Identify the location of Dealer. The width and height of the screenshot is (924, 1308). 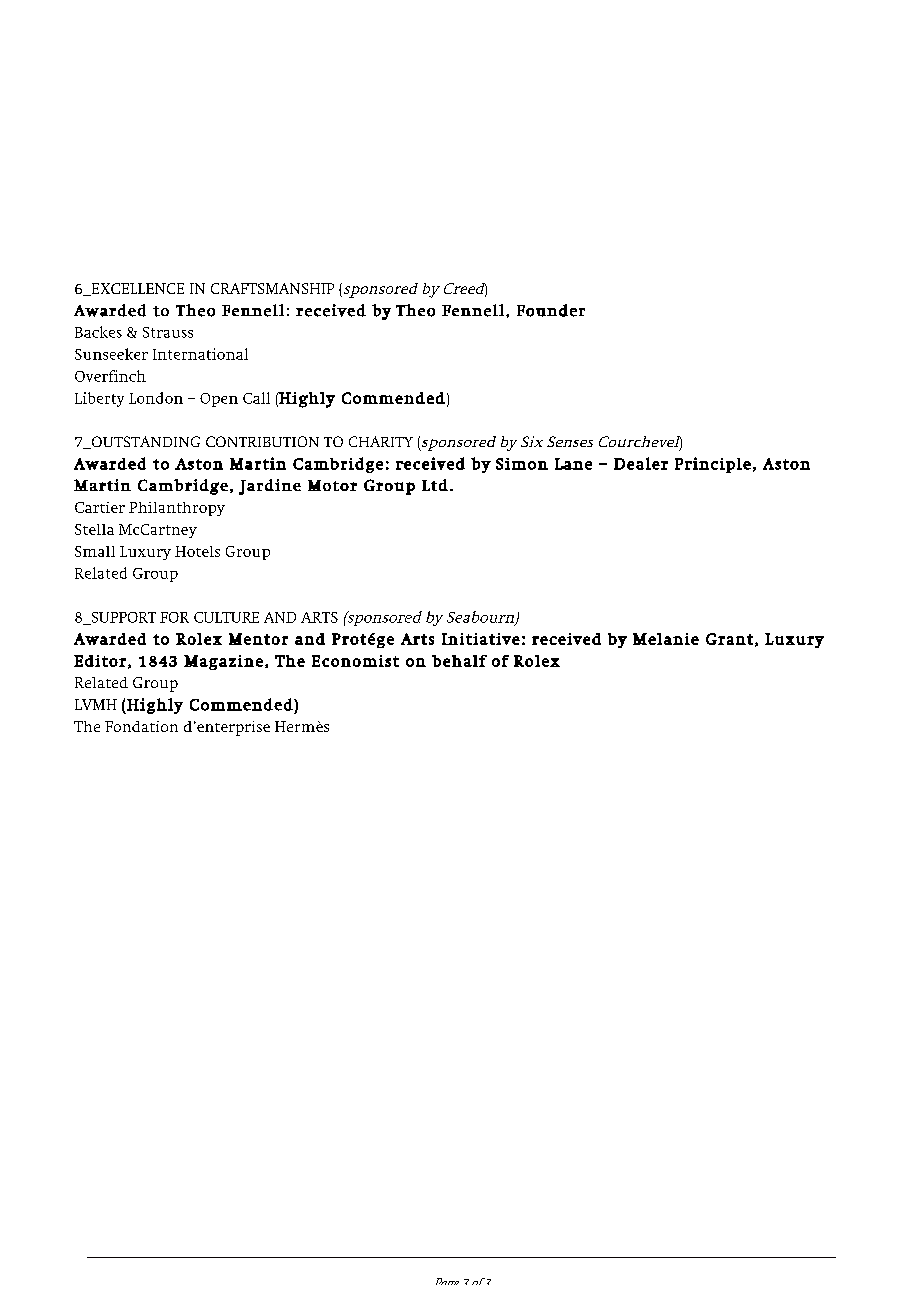
(641, 463).
